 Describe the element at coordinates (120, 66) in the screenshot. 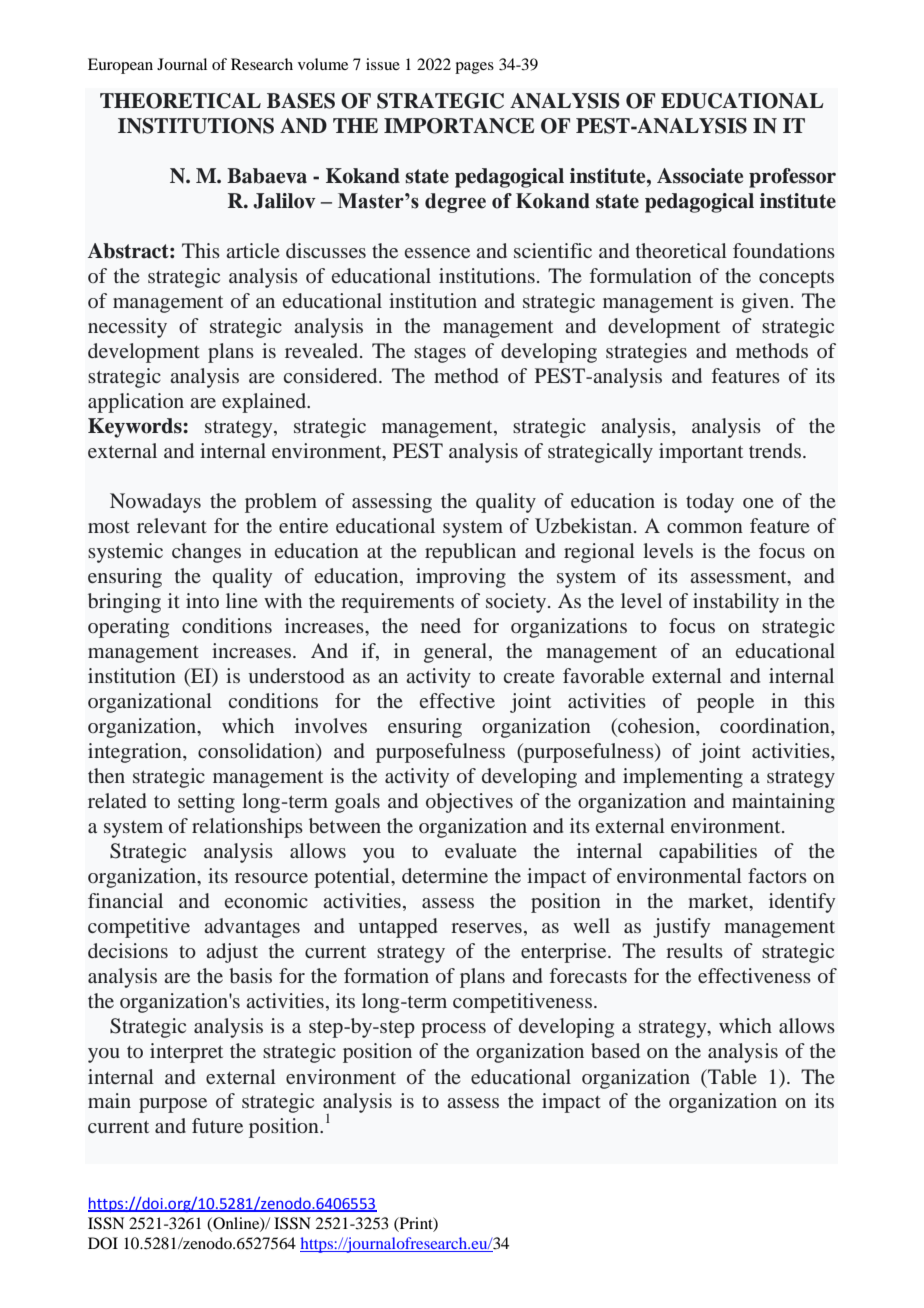

I see `European` at that location.
